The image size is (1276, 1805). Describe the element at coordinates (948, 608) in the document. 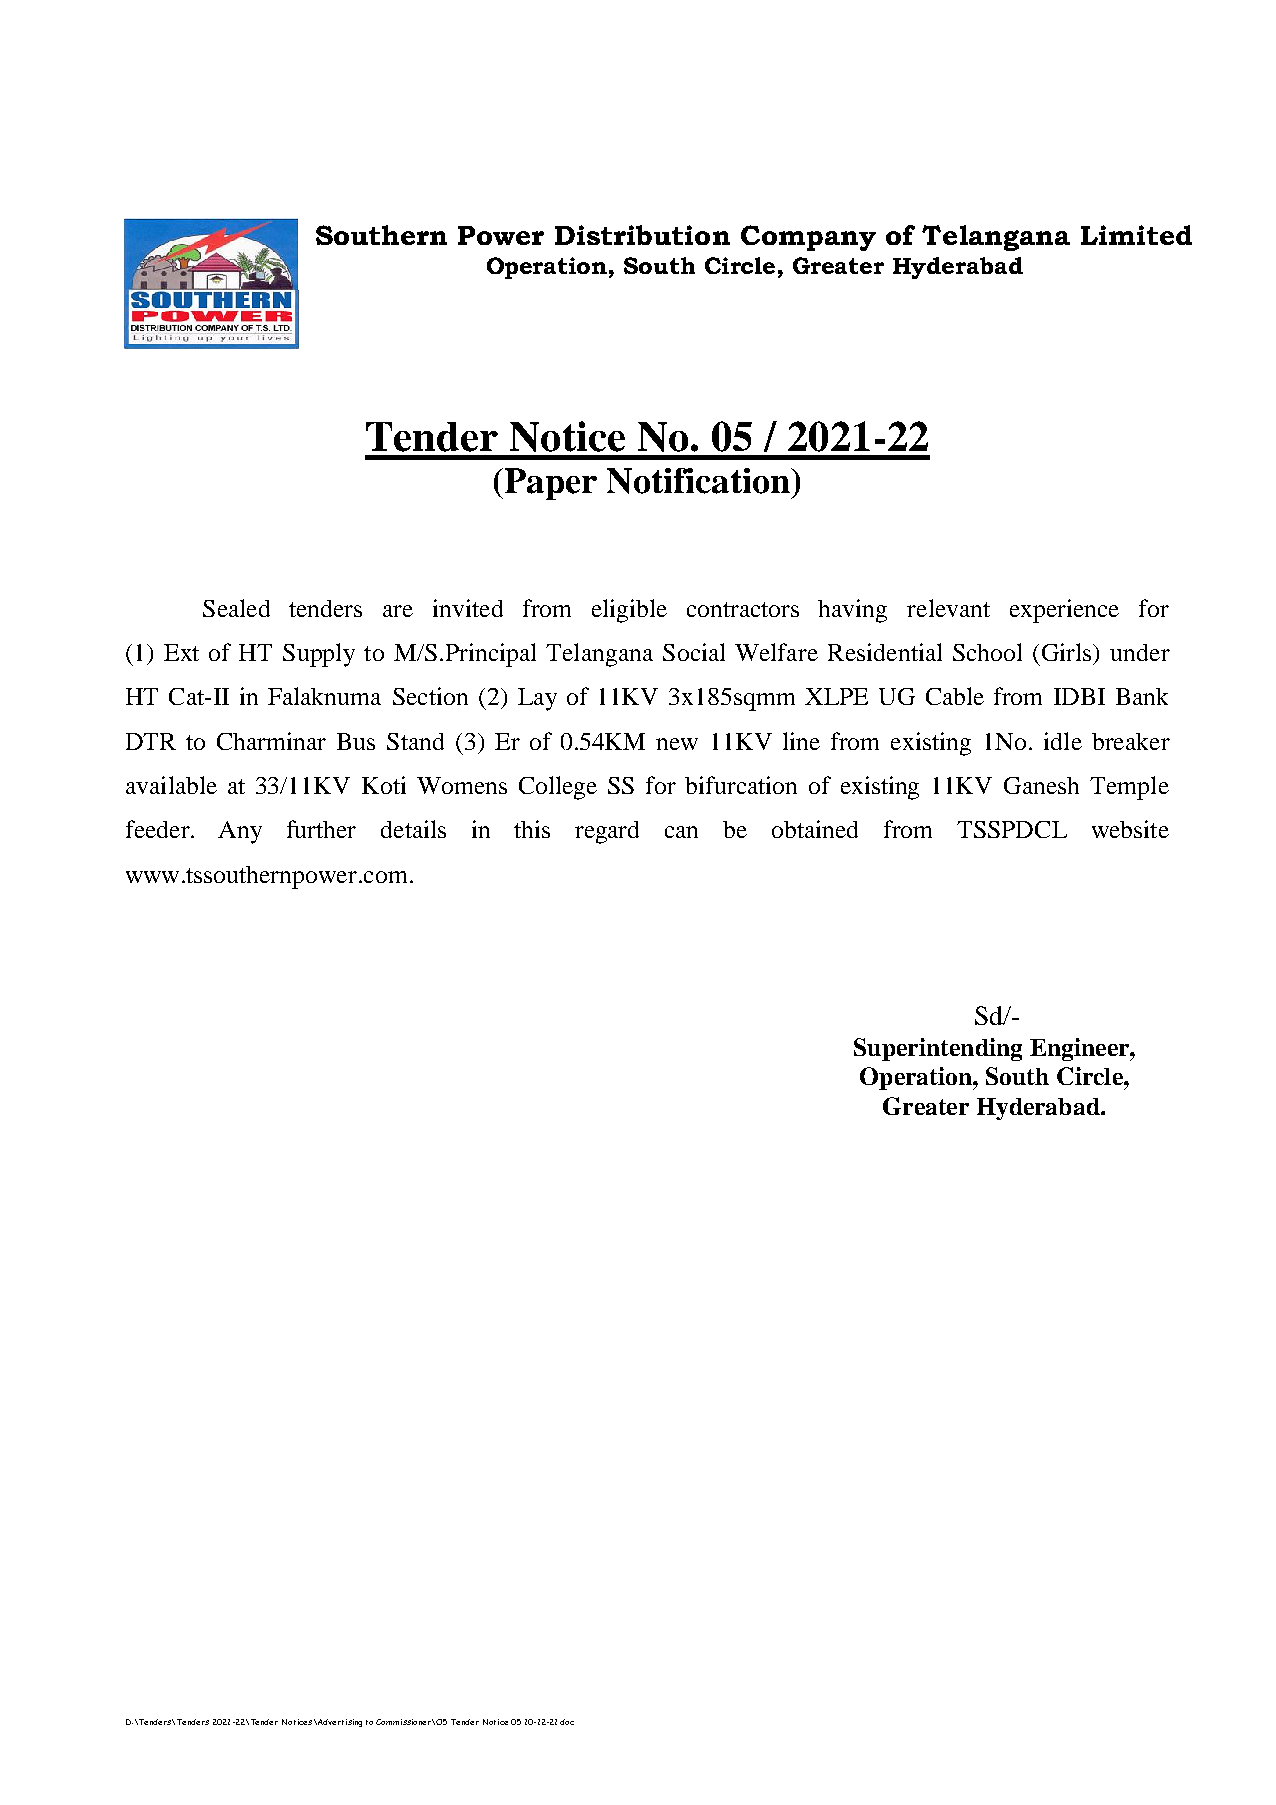

I see `relevant` at that location.
